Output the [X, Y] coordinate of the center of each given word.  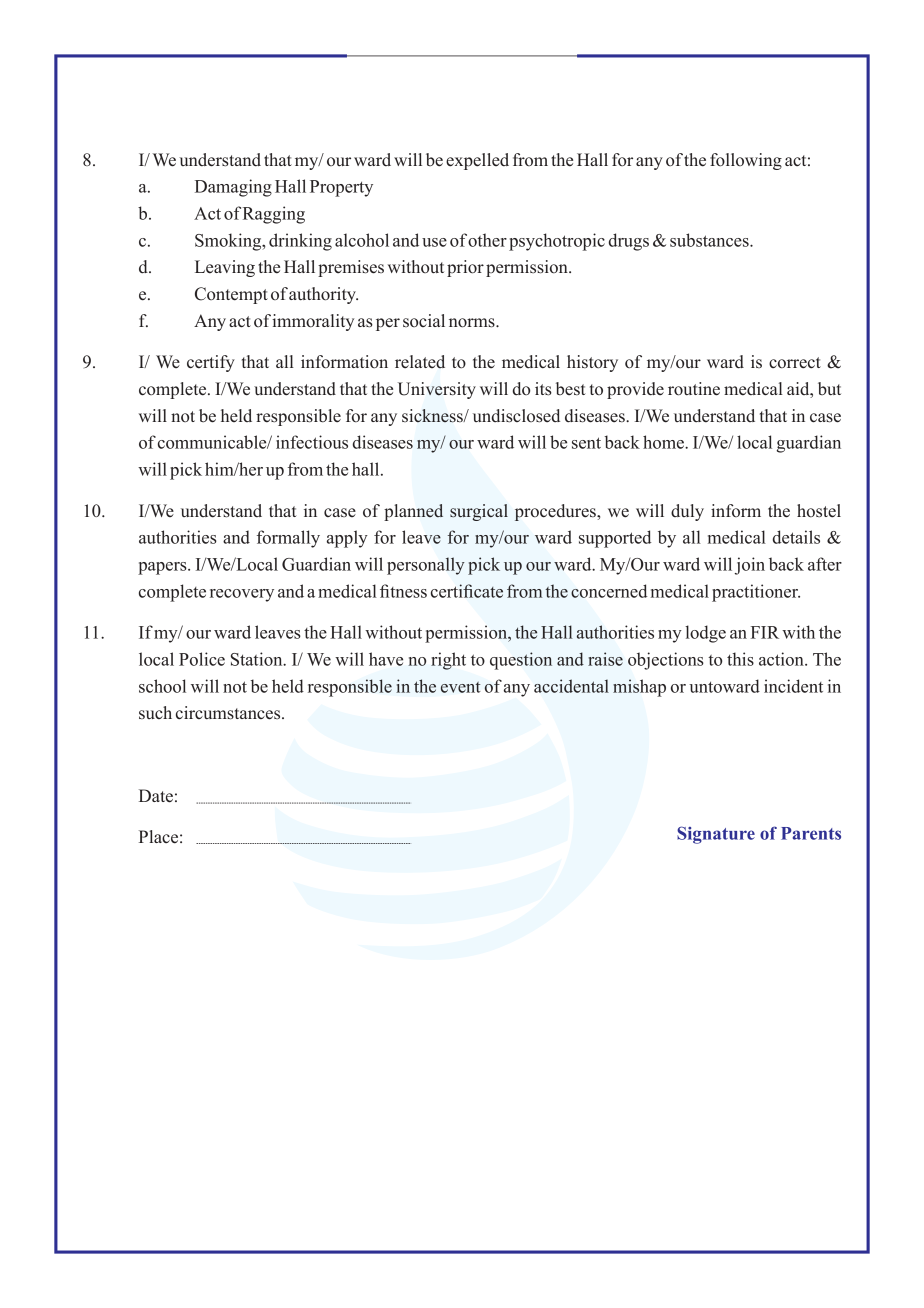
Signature [716, 835]
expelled [477, 161]
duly [687, 512]
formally [288, 539]
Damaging [233, 188]
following [746, 161]
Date [156, 796]
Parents [811, 833]
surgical [479, 512]
